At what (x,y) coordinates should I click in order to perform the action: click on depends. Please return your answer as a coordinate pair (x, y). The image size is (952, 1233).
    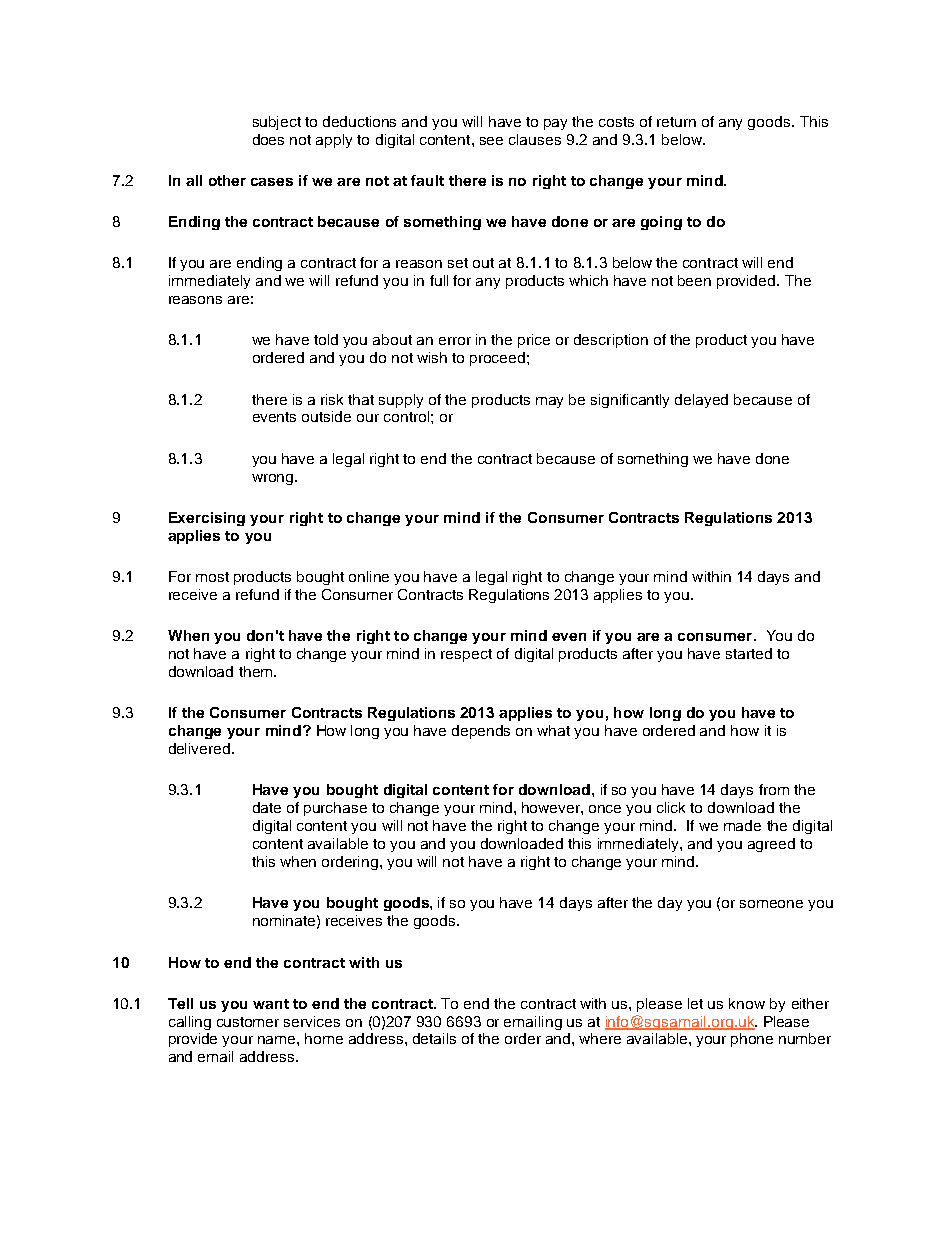
    Looking at the image, I should click on (481, 732).
